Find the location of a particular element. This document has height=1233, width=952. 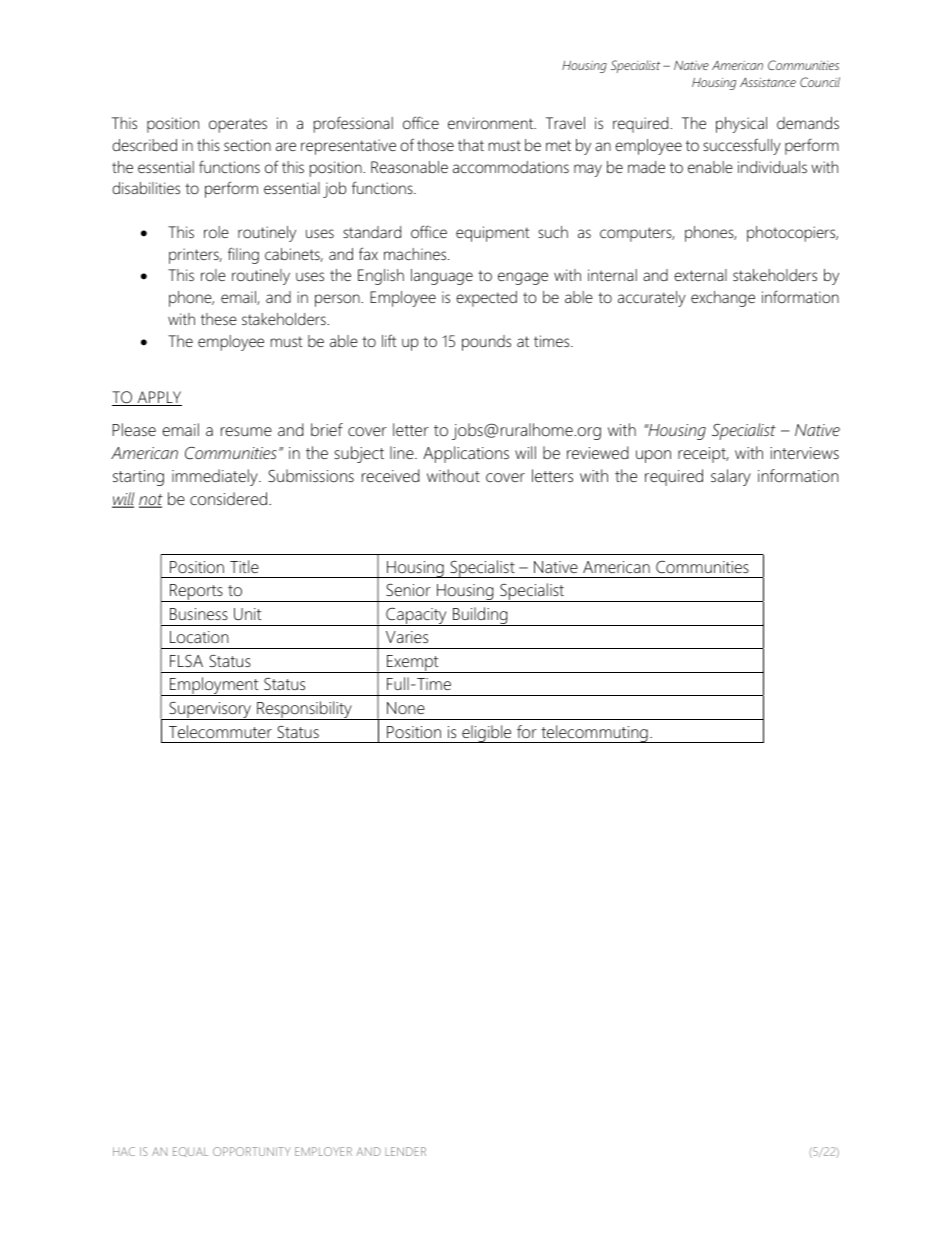

LENDER is located at coordinates (405, 1151).
